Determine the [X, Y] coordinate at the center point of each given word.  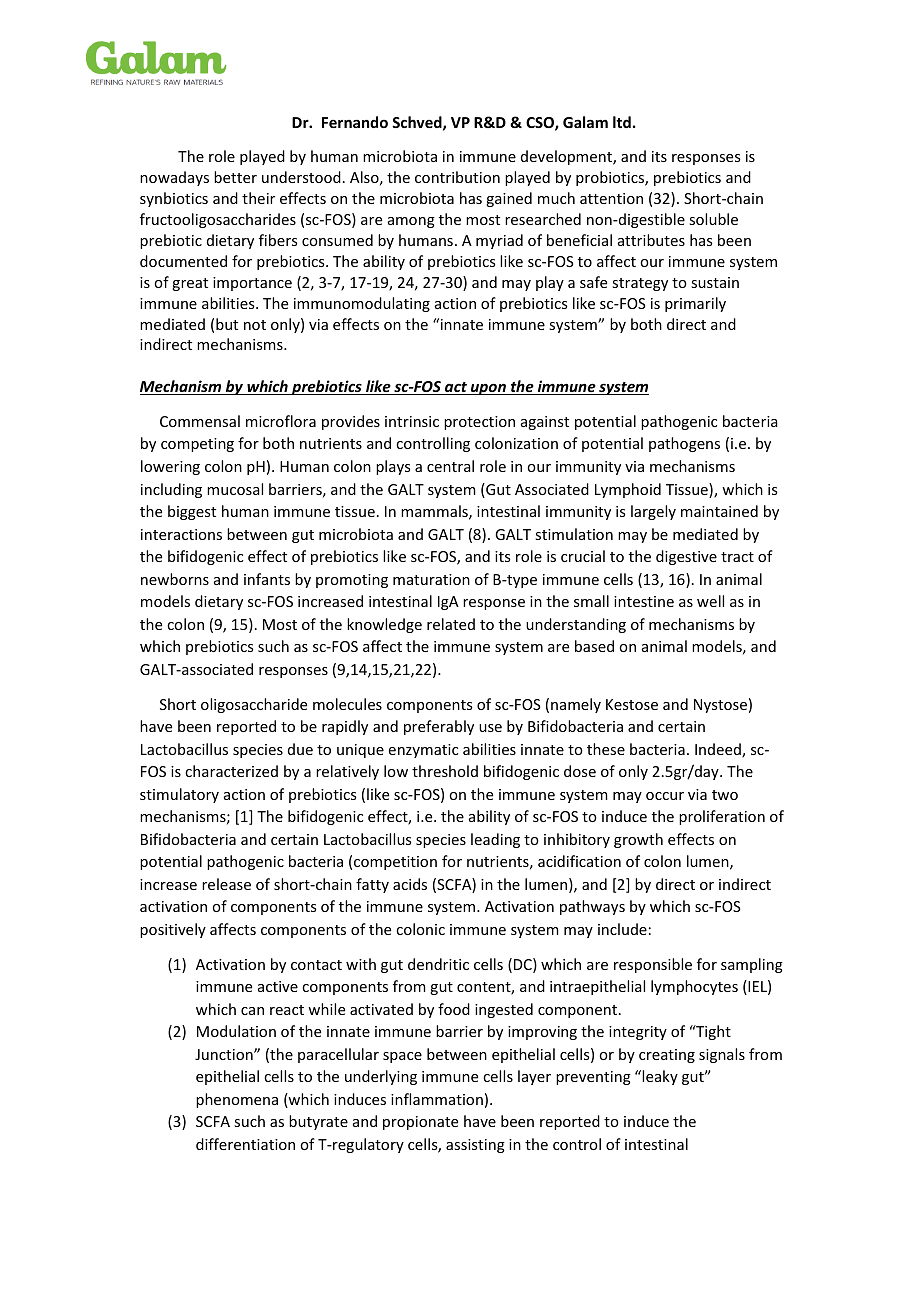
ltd [622, 122]
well [710, 601]
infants [267, 579]
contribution [457, 177]
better [235, 177]
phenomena [237, 1100]
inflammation [437, 1099]
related [451, 624]
